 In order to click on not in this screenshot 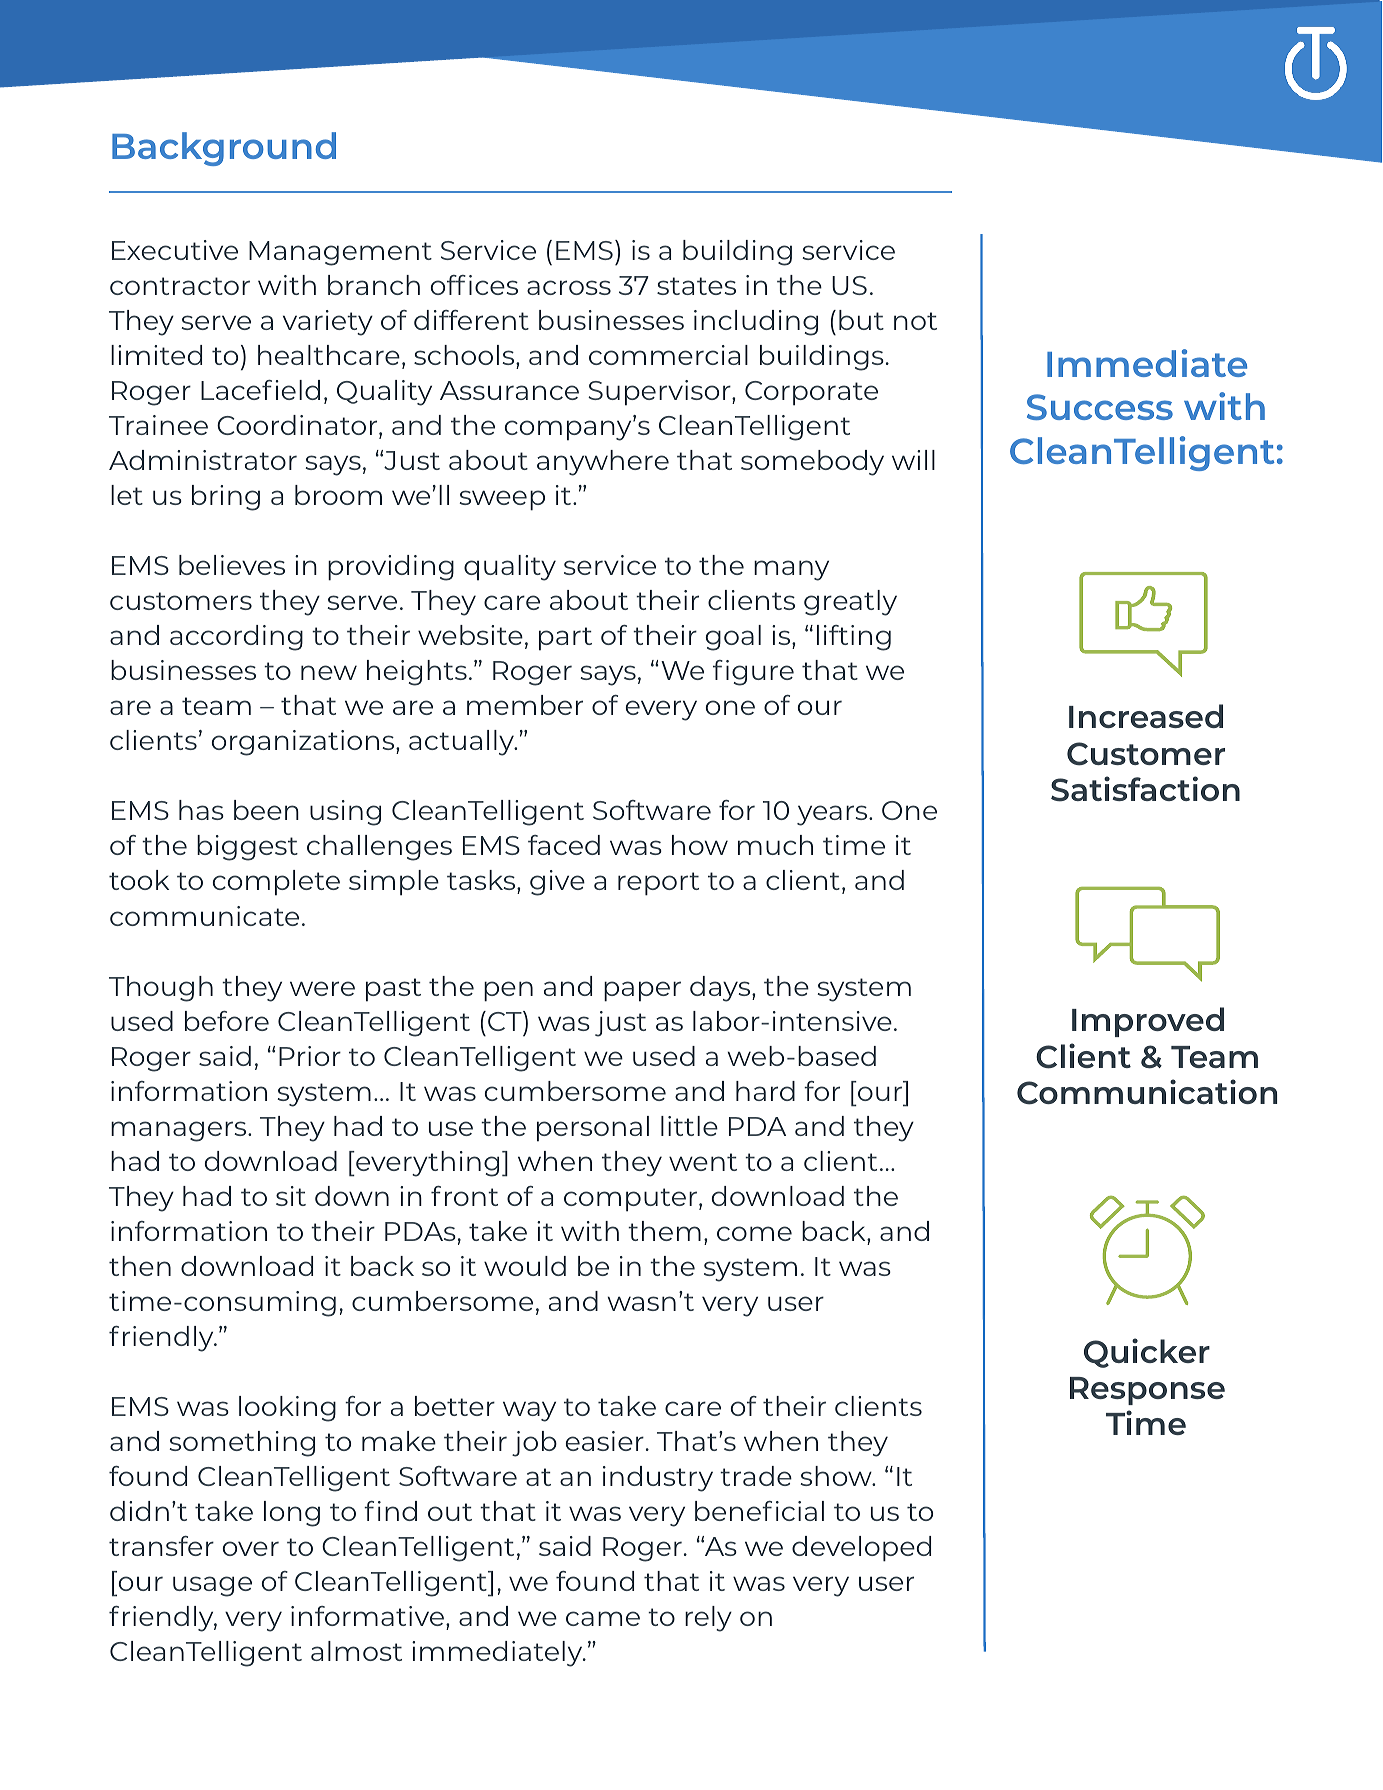, I will do `click(915, 321)`.
